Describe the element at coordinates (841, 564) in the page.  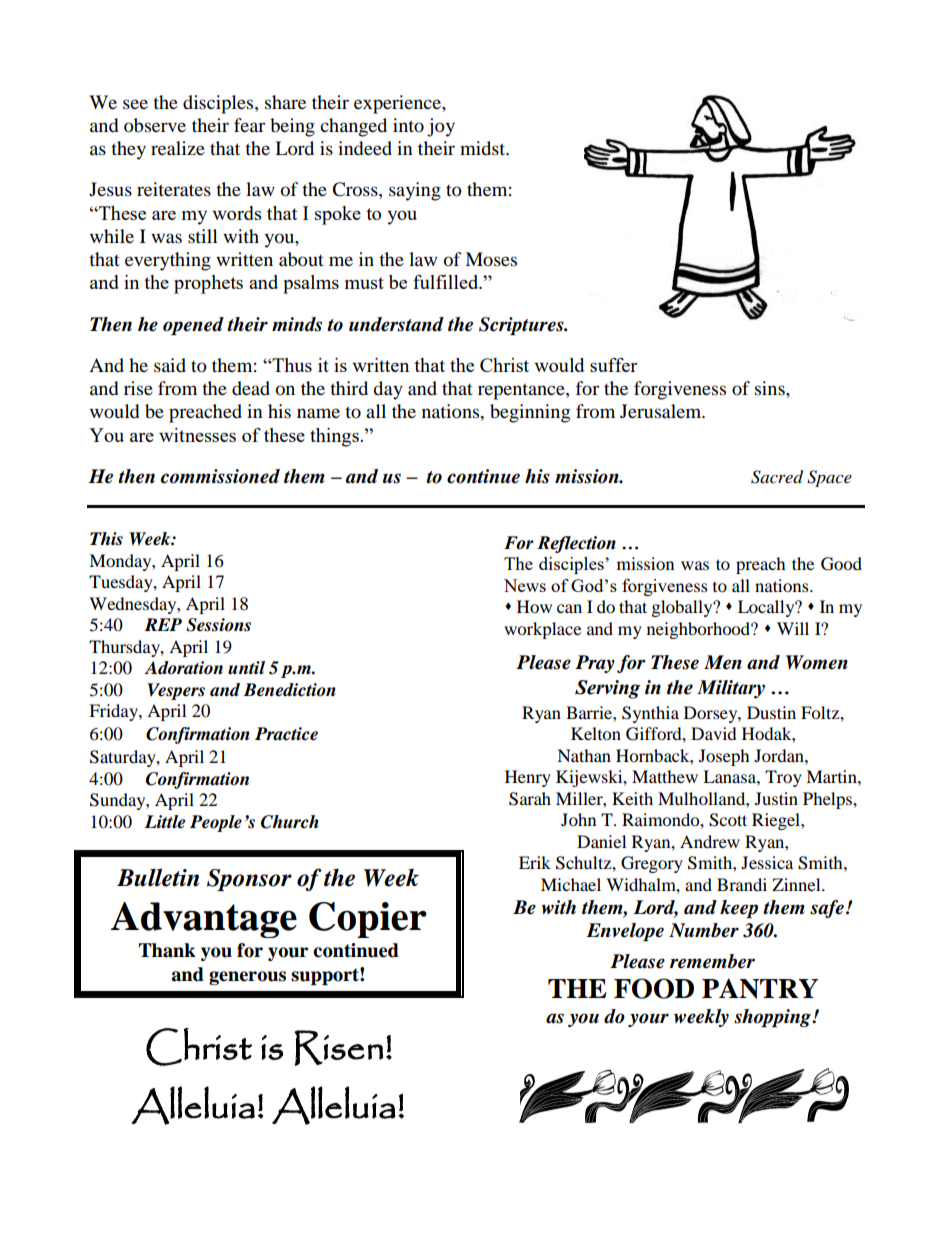
I see `Good` at that location.
